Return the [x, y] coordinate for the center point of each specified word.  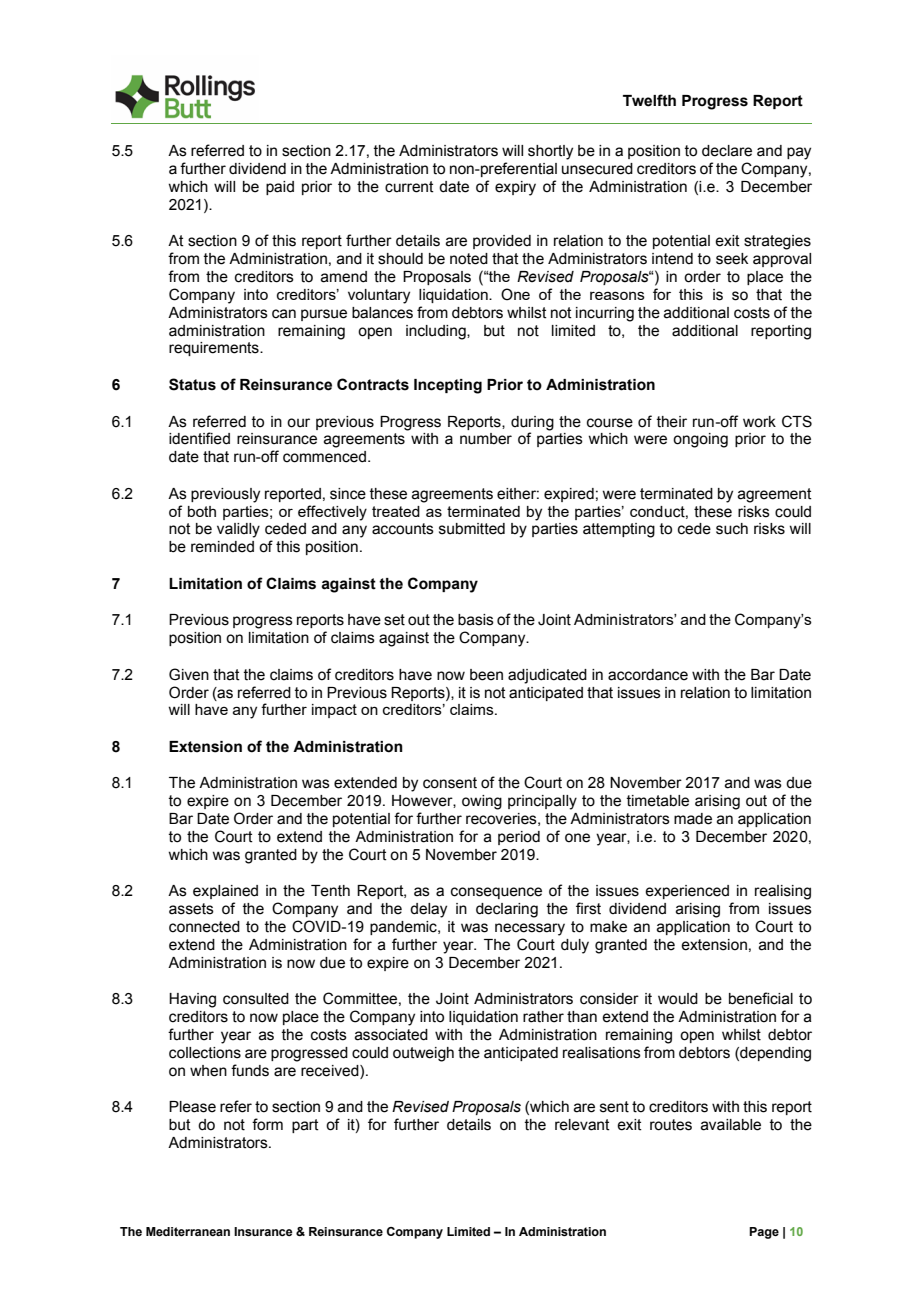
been [486, 675]
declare [727, 151]
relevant [582, 1125]
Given [189, 674]
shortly [550, 152]
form [267, 1124]
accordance [648, 675]
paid [280, 188]
